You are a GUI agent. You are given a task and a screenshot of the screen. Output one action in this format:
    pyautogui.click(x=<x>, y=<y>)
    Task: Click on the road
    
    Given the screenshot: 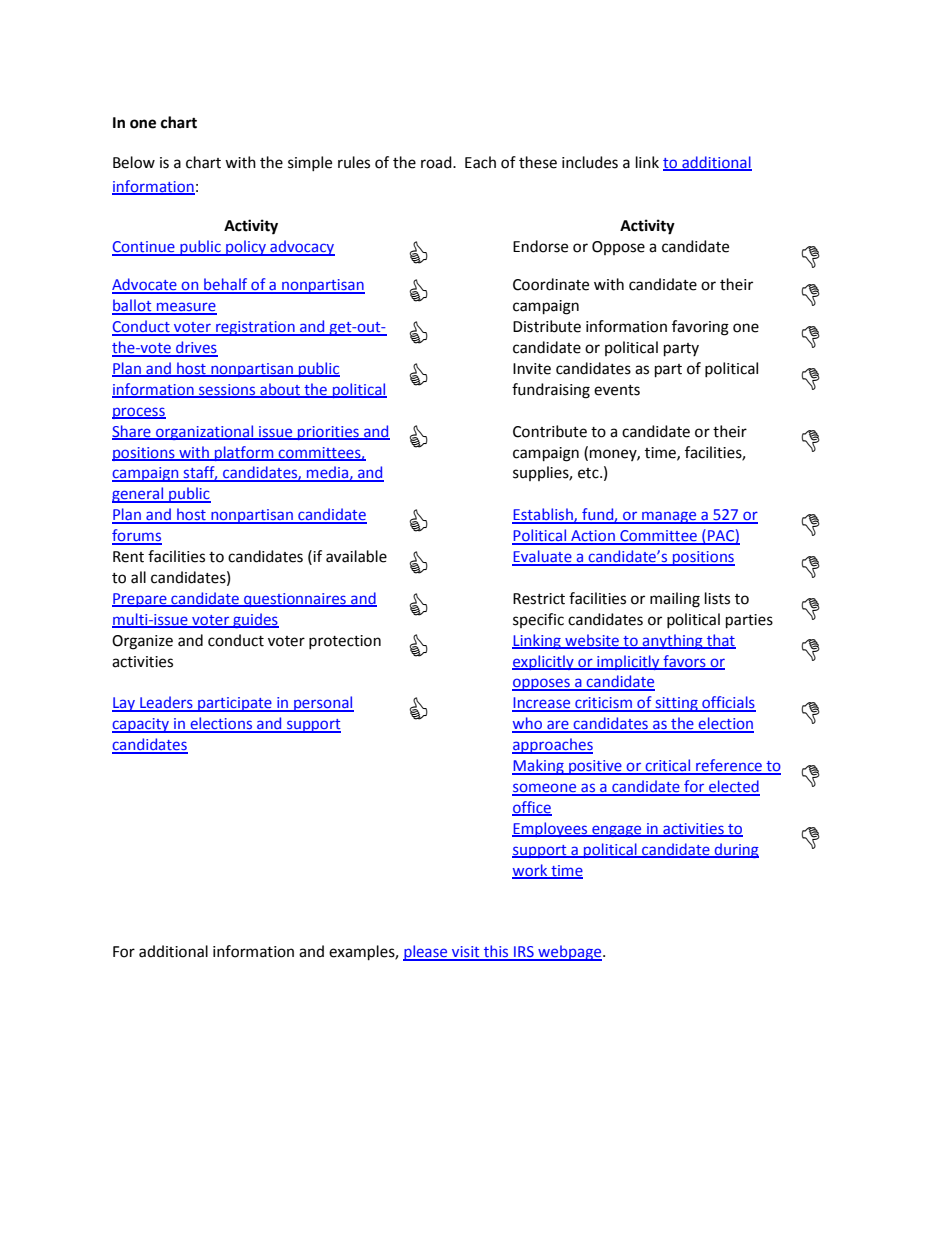 What is the action you would take?
    pyautogui.click(x=437, y=162)
